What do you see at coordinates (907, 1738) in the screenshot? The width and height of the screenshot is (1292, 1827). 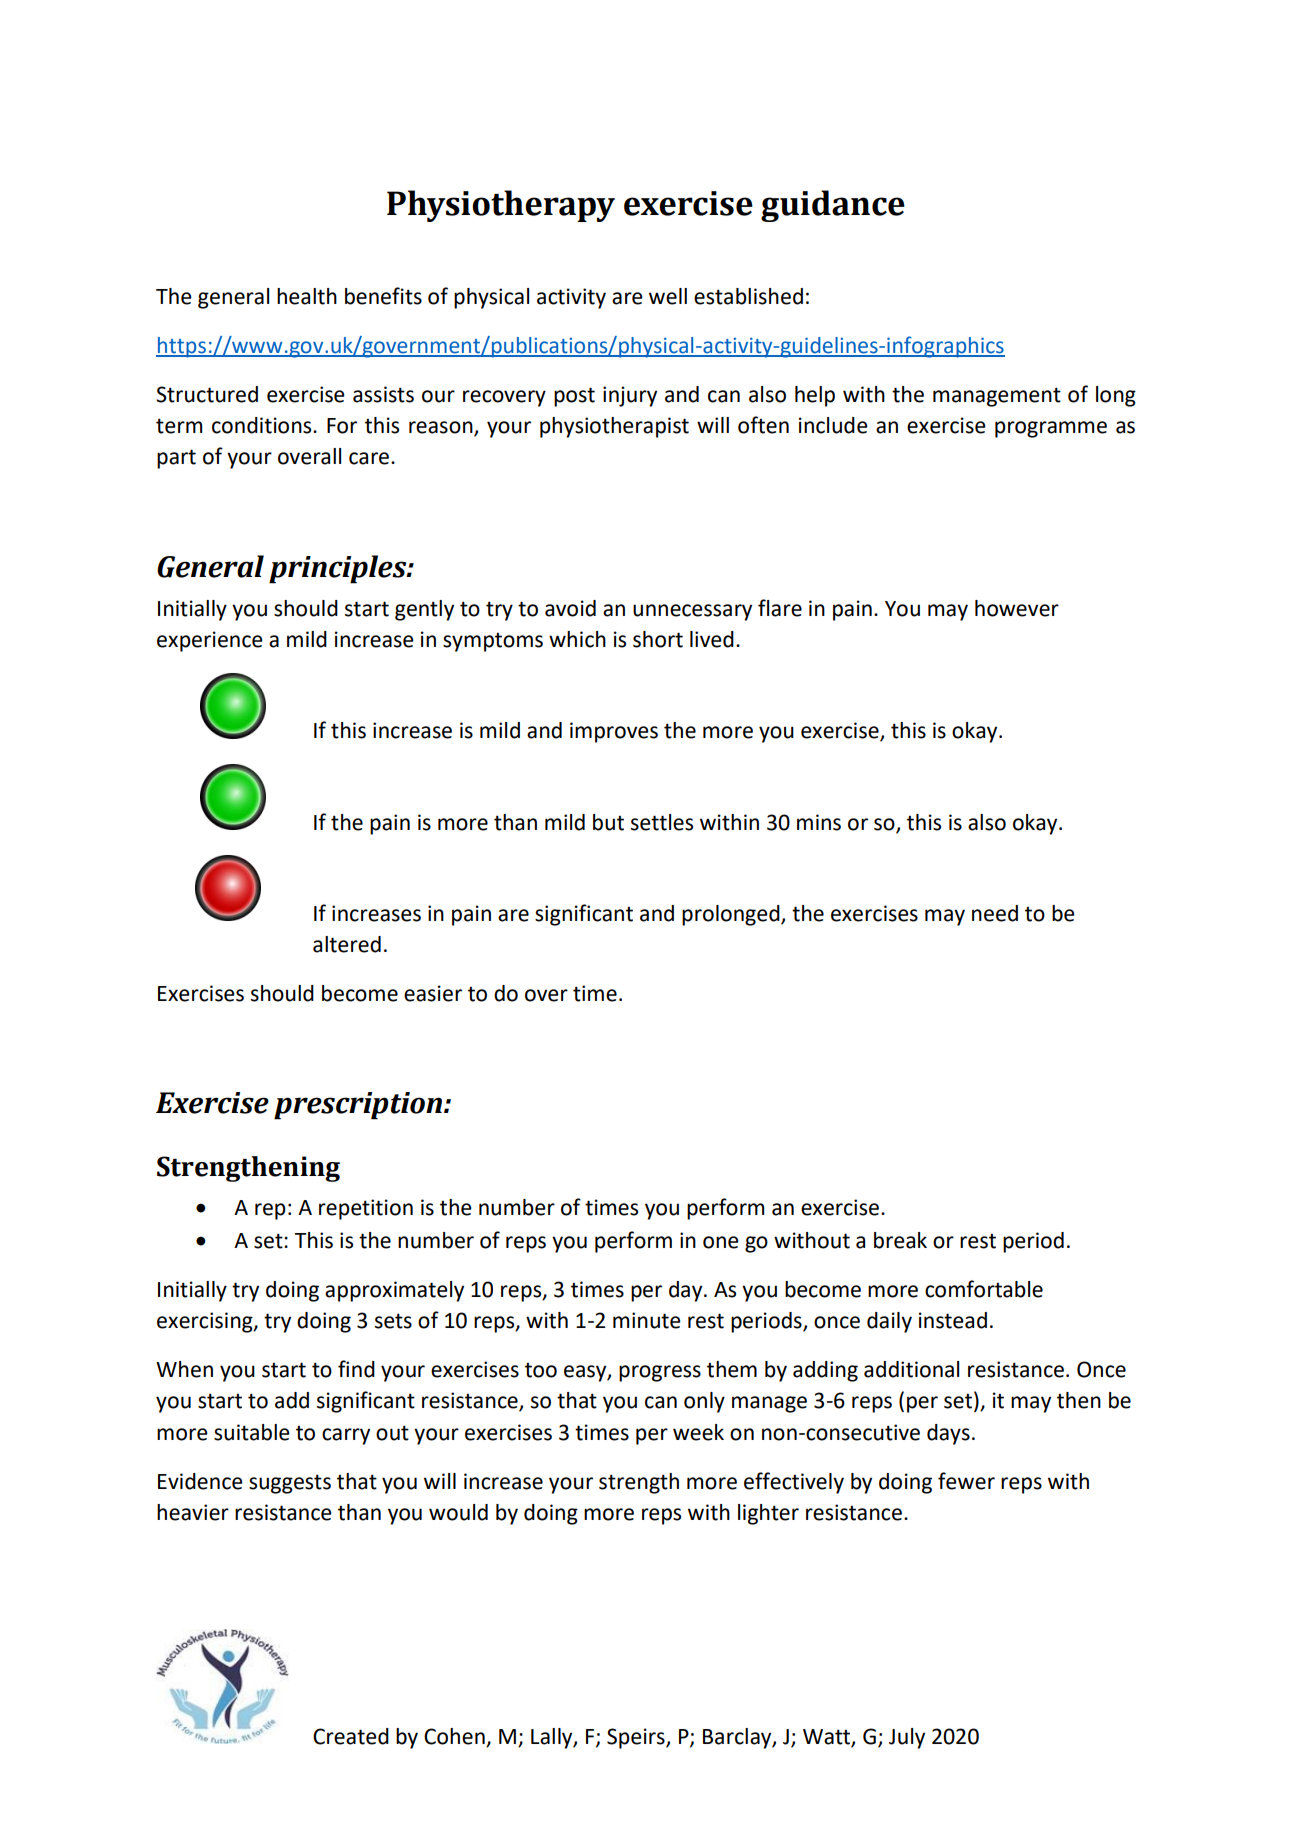 I see `July` at bounding box center [907, 1738].
